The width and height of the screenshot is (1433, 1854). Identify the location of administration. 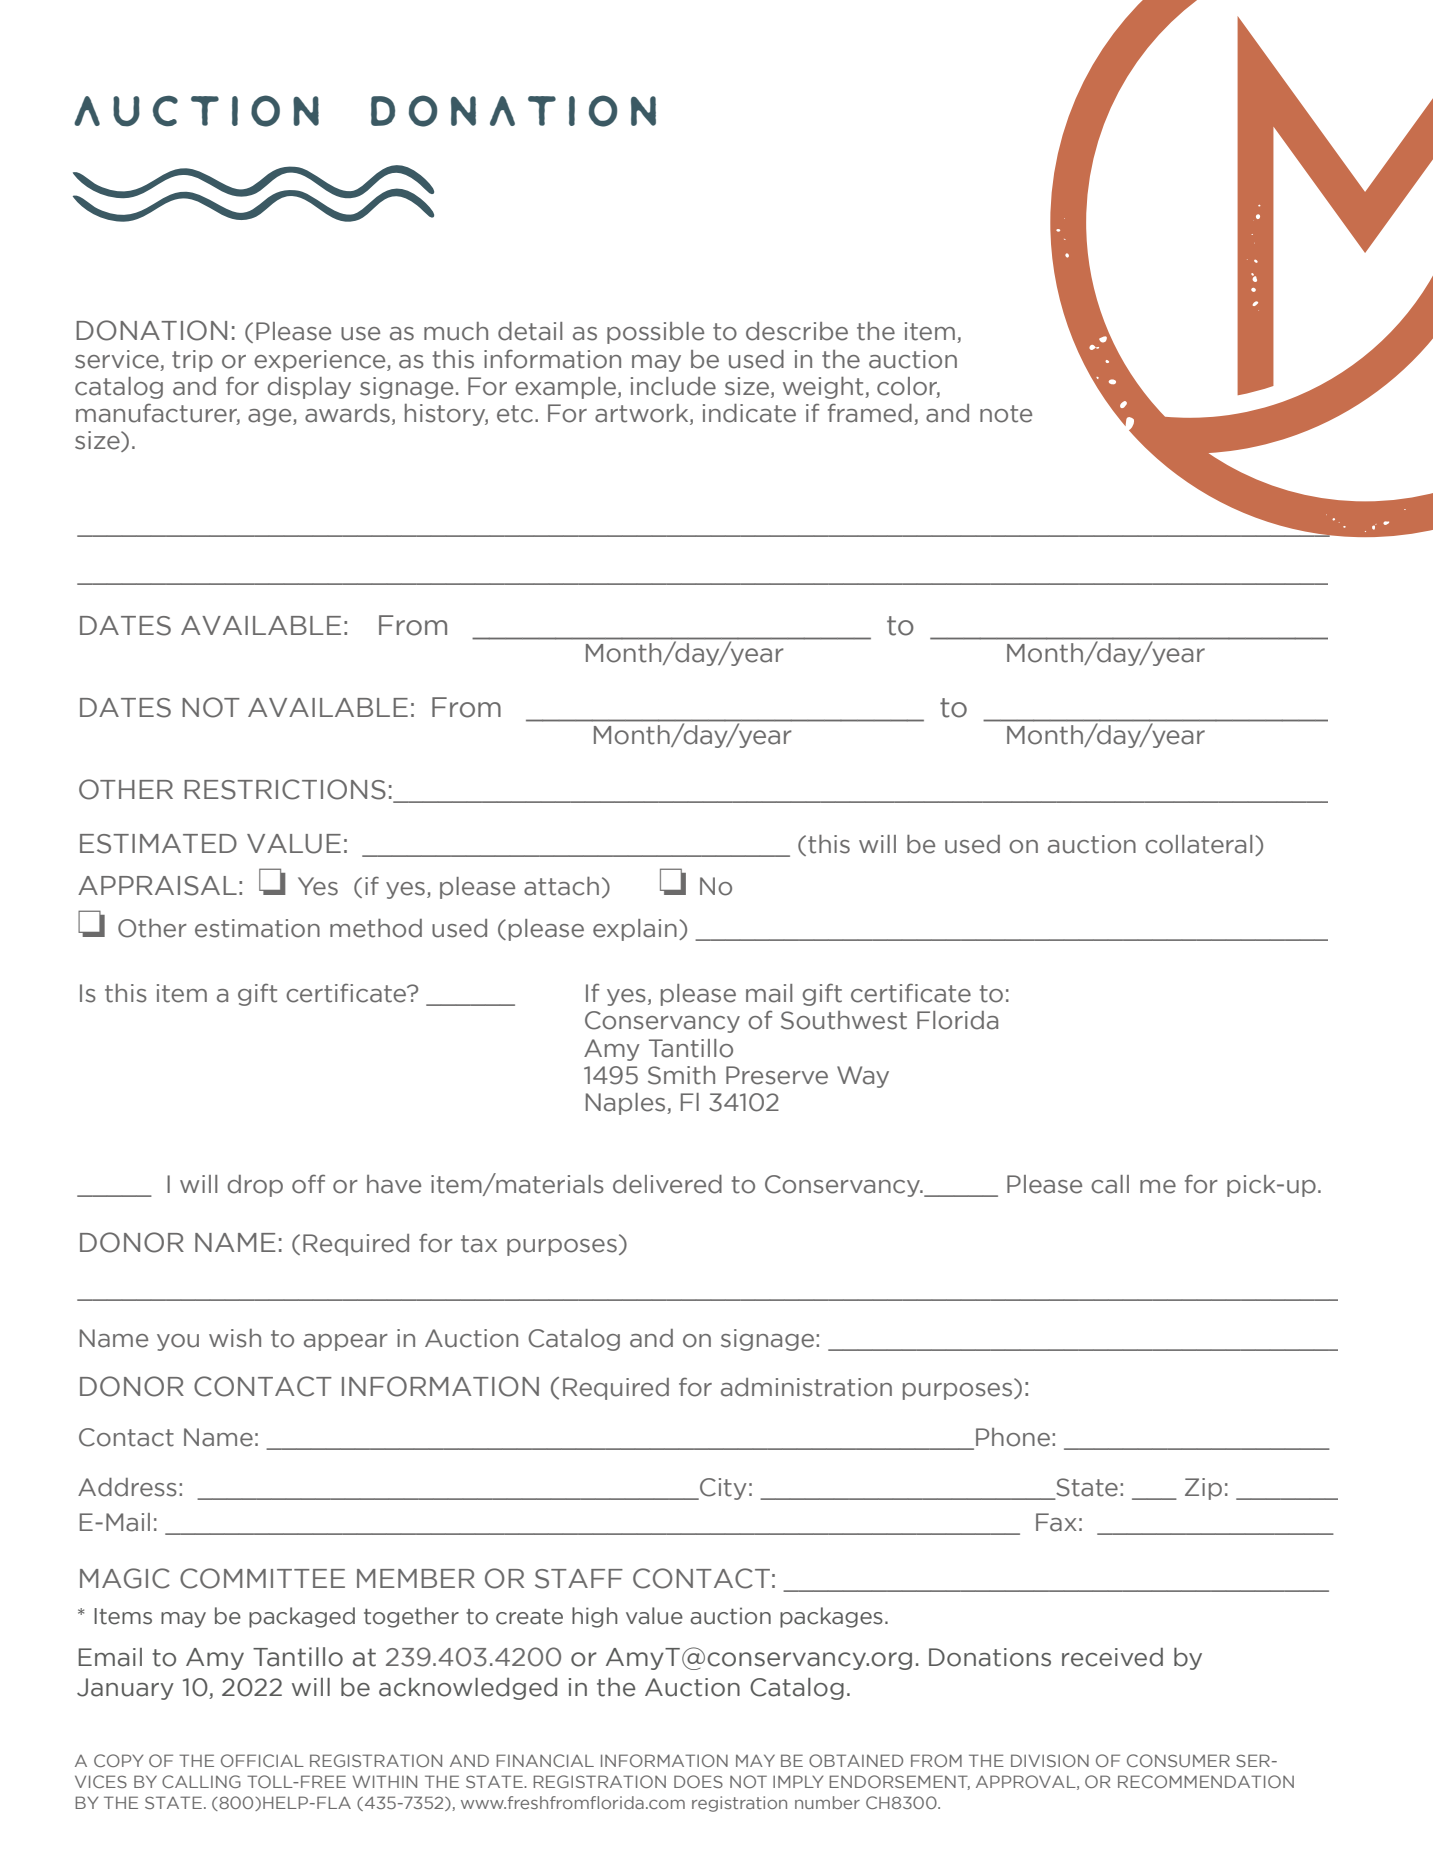
(806, 1387).
